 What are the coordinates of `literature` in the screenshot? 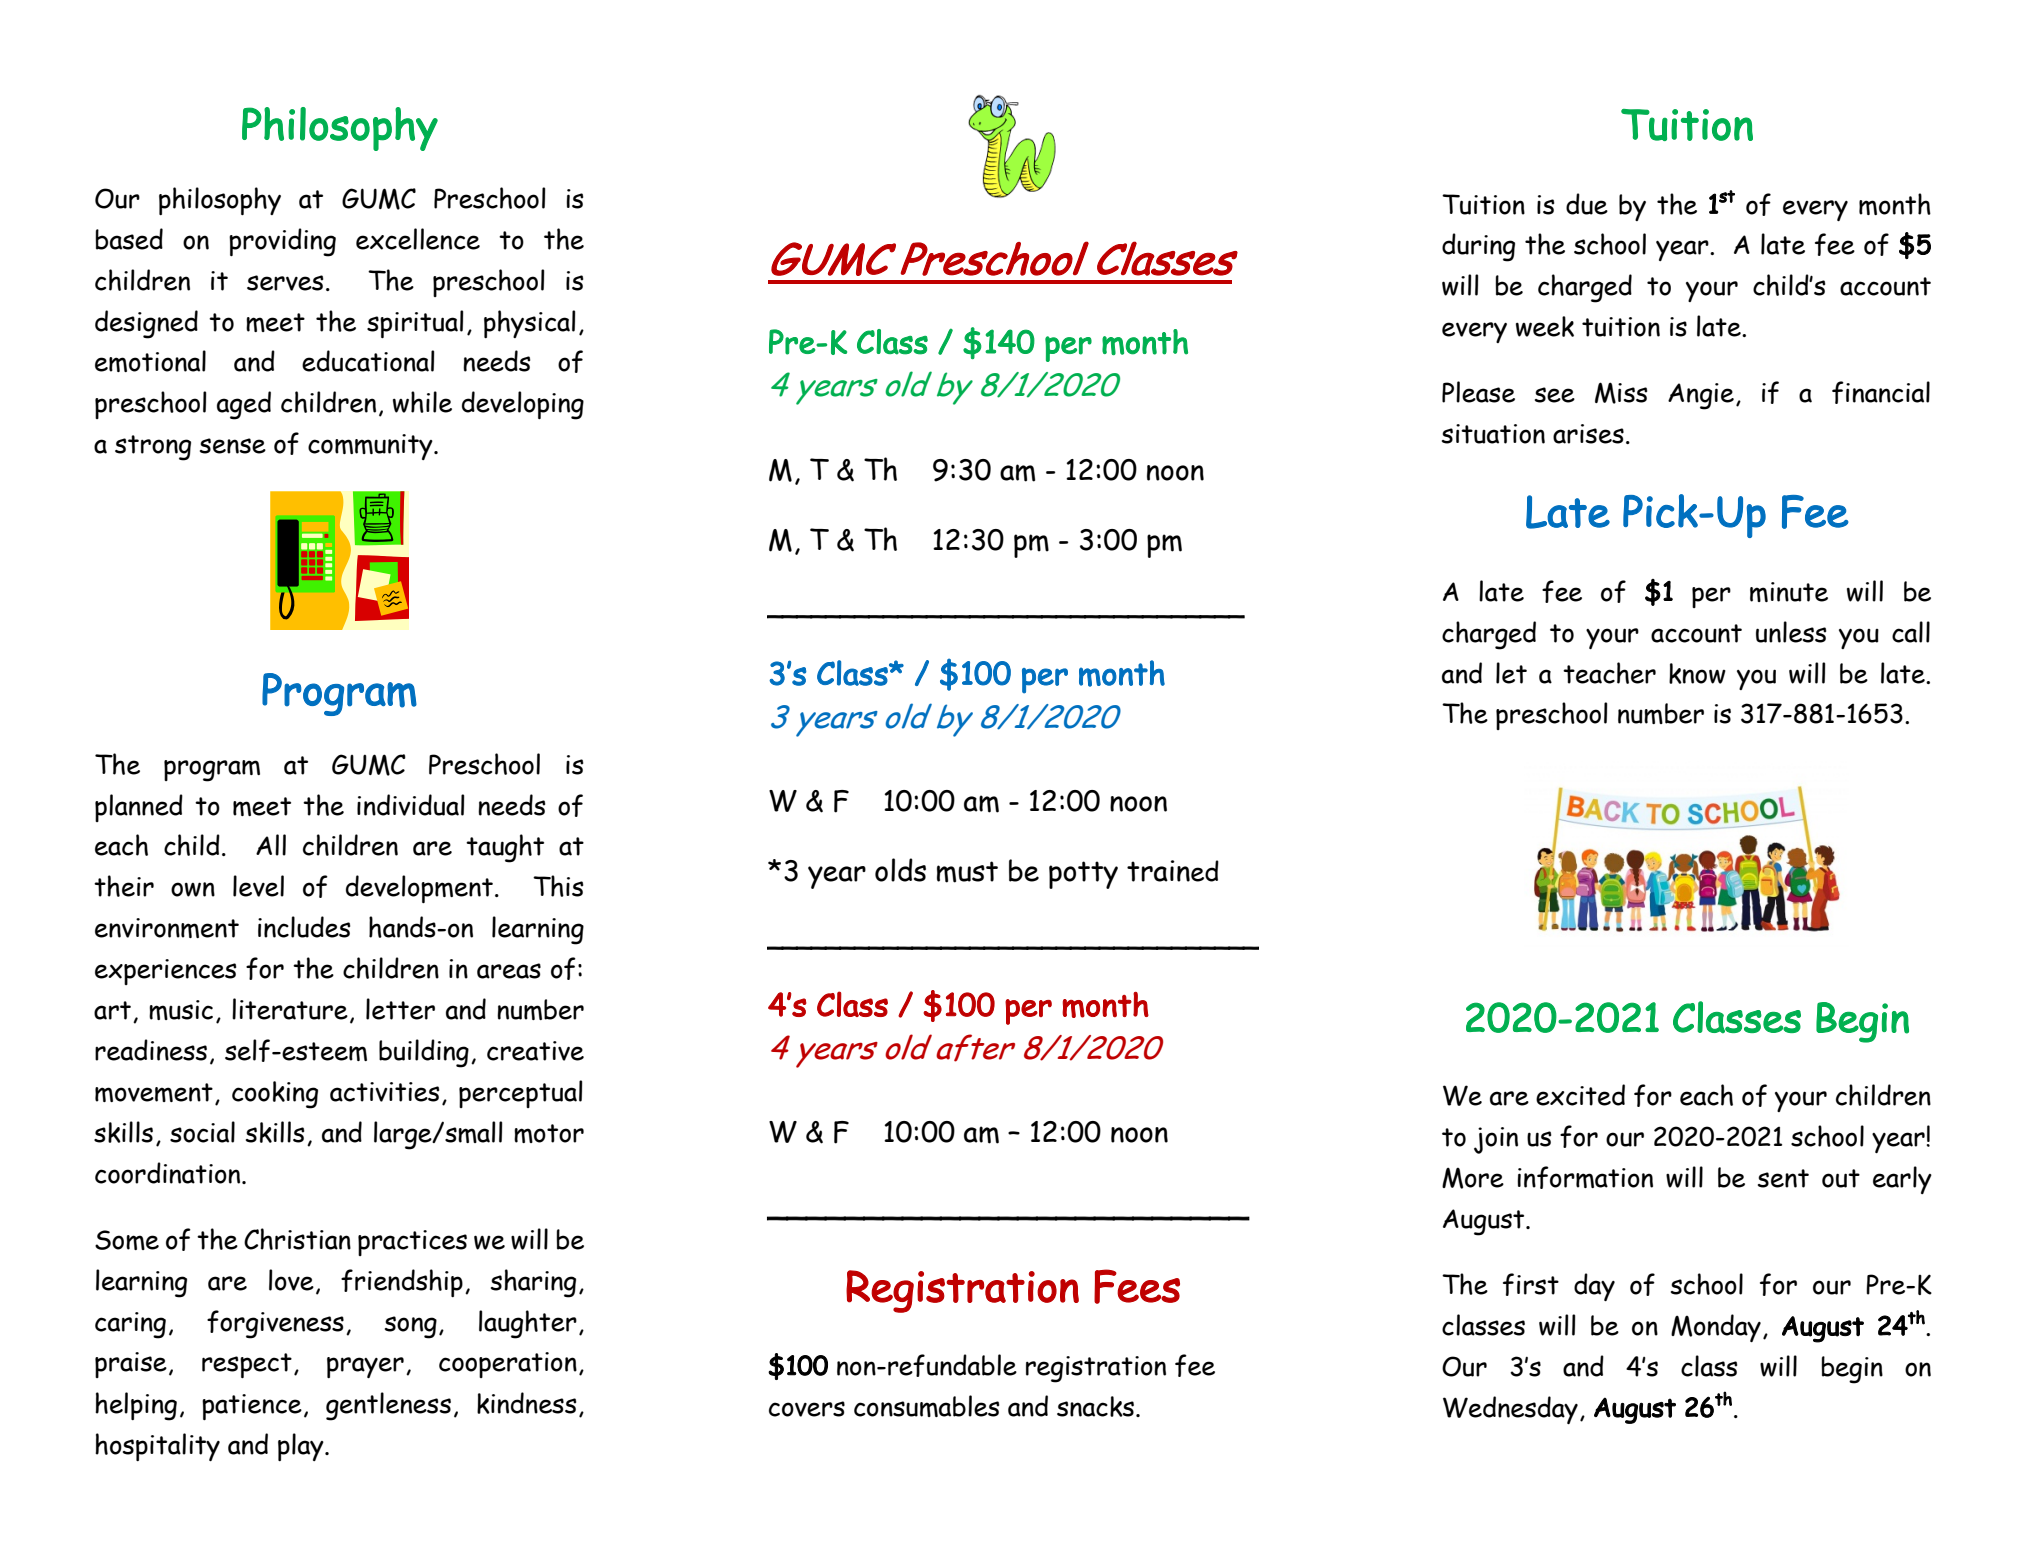 It's located at (290, 1009).
